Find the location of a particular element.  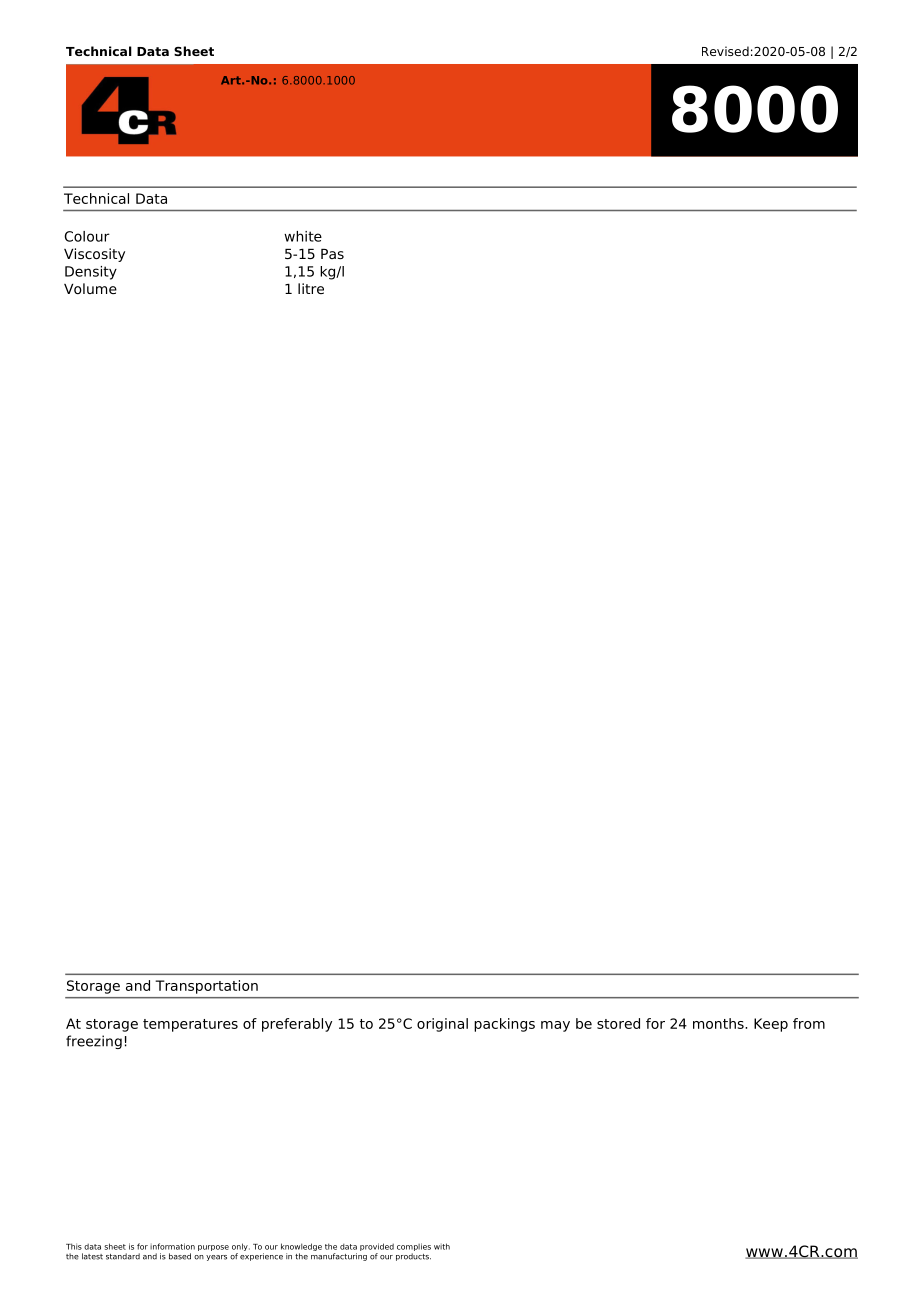

months is located at coordinates (719, 1023).
